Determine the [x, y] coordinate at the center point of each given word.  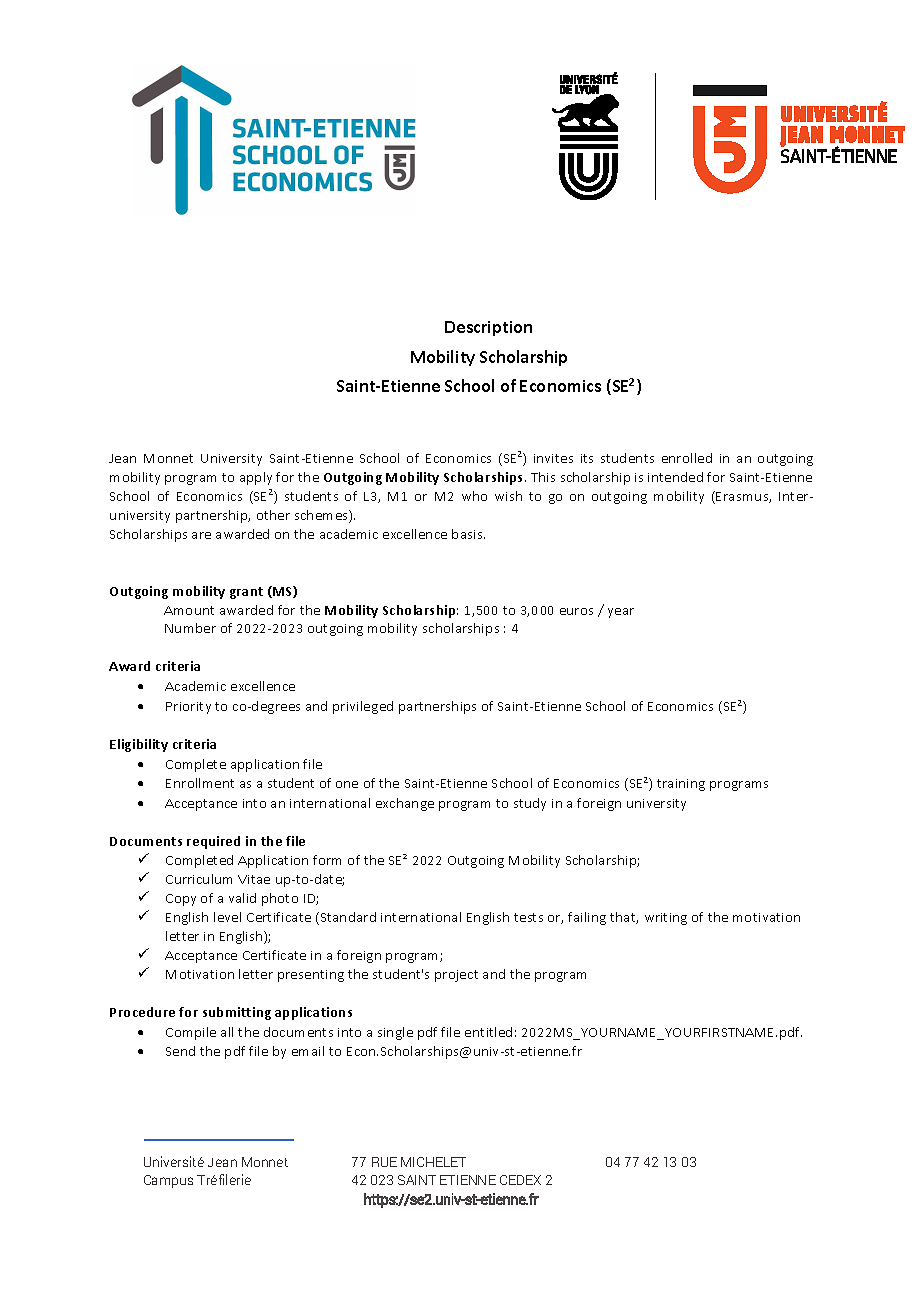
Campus [168, 1181]
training [681, 785]
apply [256, 478]
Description [488, 328]
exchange [405, 804]
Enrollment [200, 783]
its [587, 458]
